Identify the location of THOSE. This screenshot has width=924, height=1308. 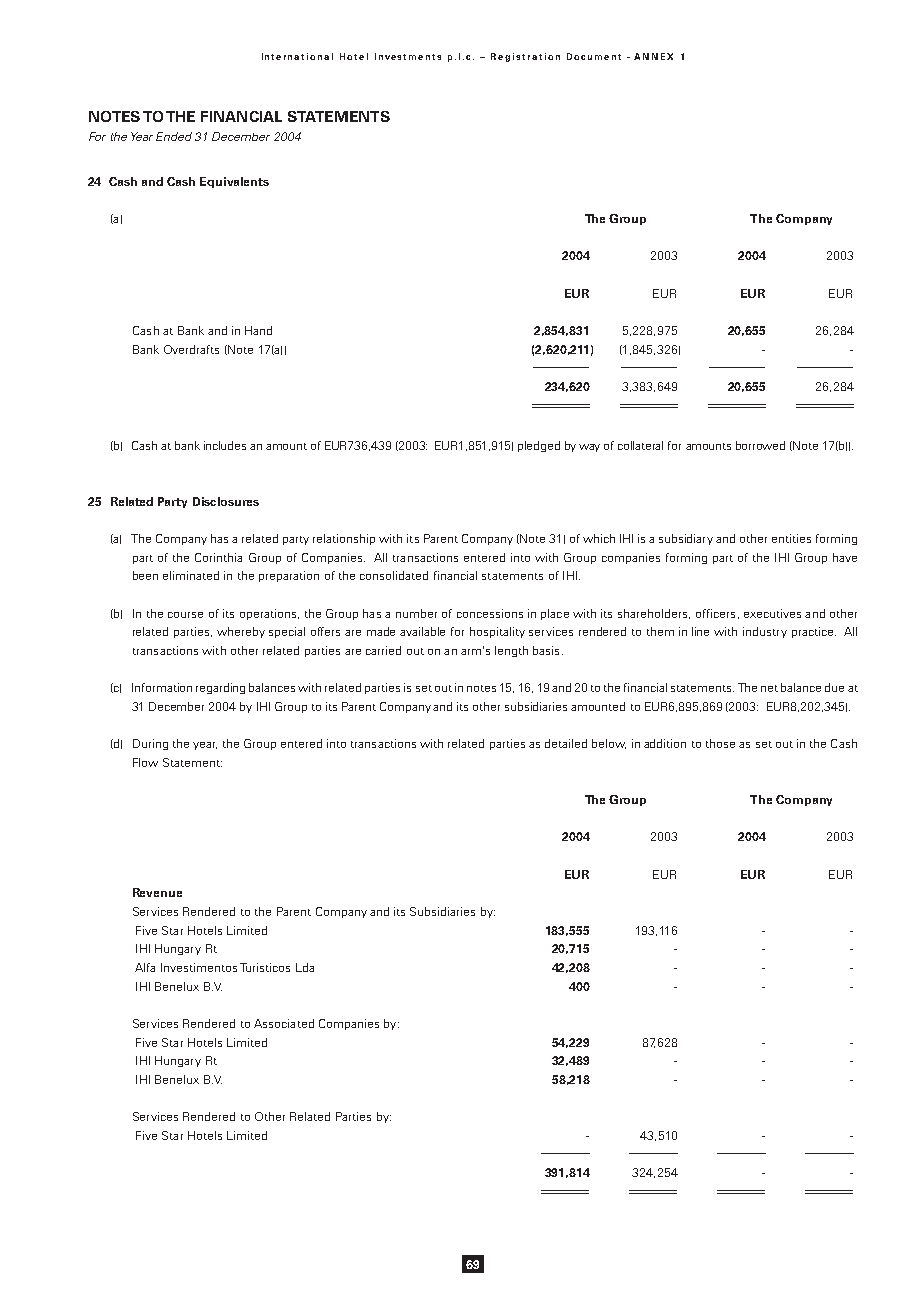
(720, 743).
